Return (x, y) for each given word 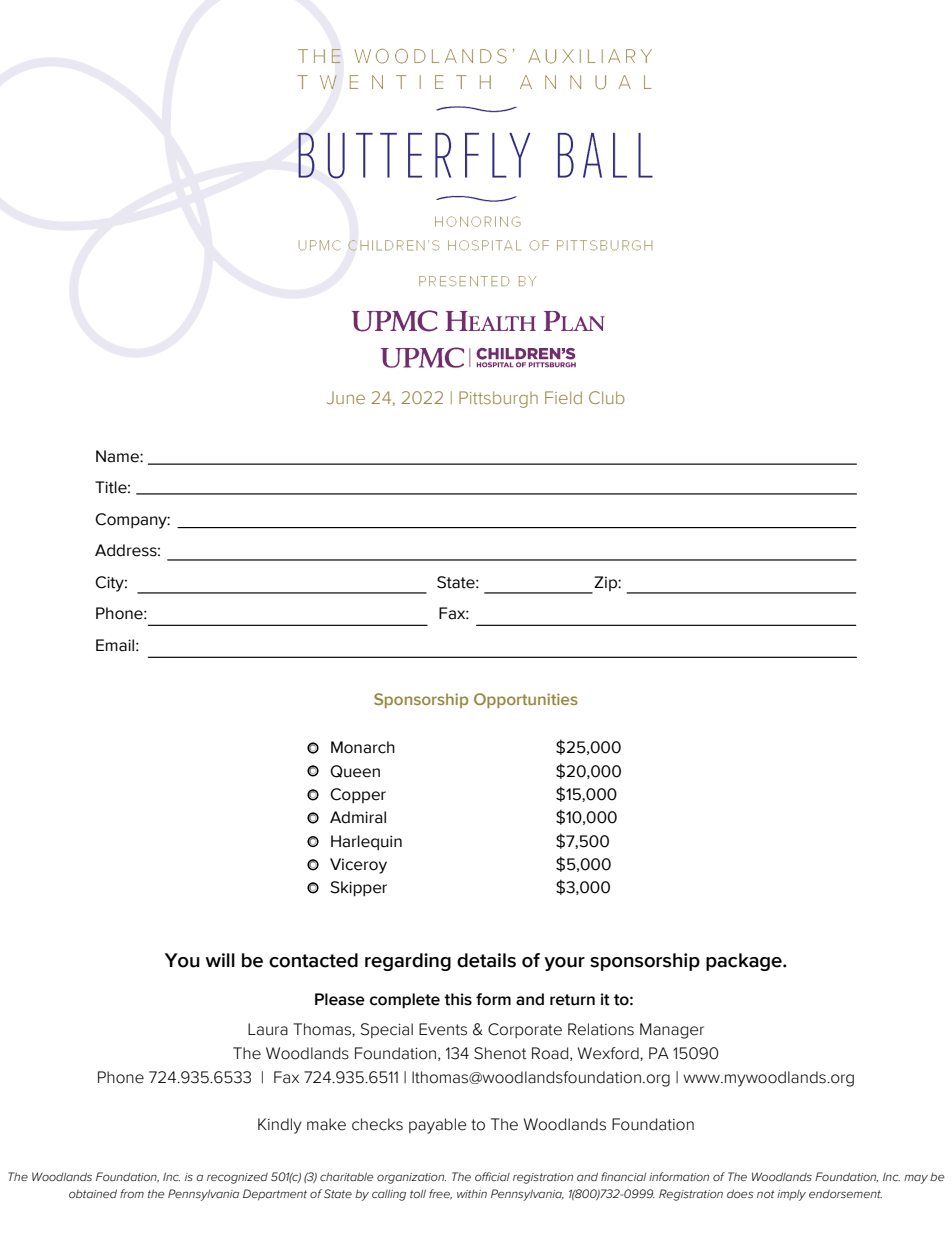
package (745, 962)
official (492, 1176)
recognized (237, 1178)
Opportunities (526, 700)
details (486, 960)
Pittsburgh (498, 399)
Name (118, 456)
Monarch (363, 747)
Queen (355, 771)
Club (607, 397)
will (220, 960)
